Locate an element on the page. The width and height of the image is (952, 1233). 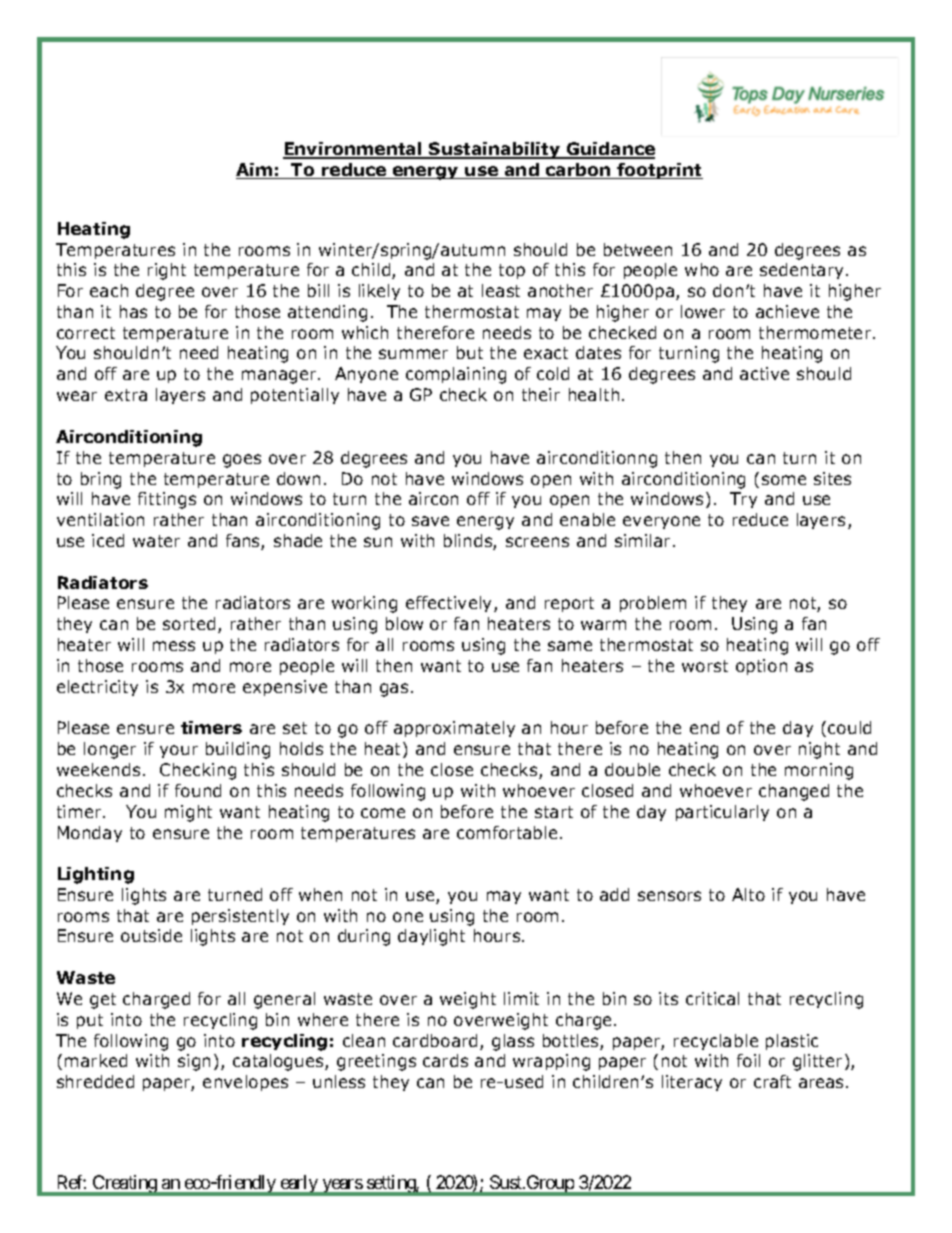
footprint is located at coordinates (659, 171).
